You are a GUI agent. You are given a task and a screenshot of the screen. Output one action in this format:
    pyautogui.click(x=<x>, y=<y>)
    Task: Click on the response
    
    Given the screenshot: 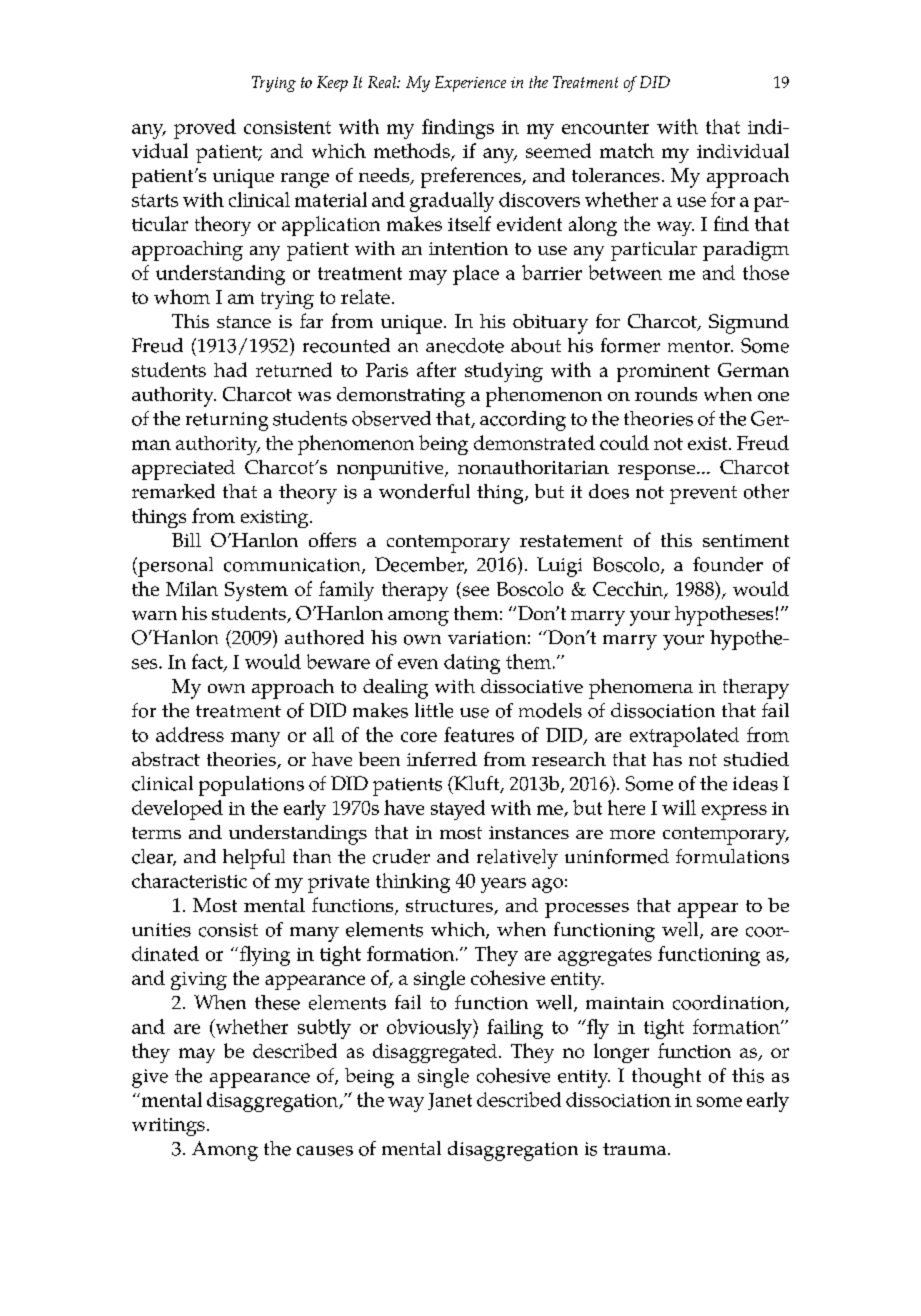 What is the action you would take?
    pyautogui.click(x=658, y=472)
